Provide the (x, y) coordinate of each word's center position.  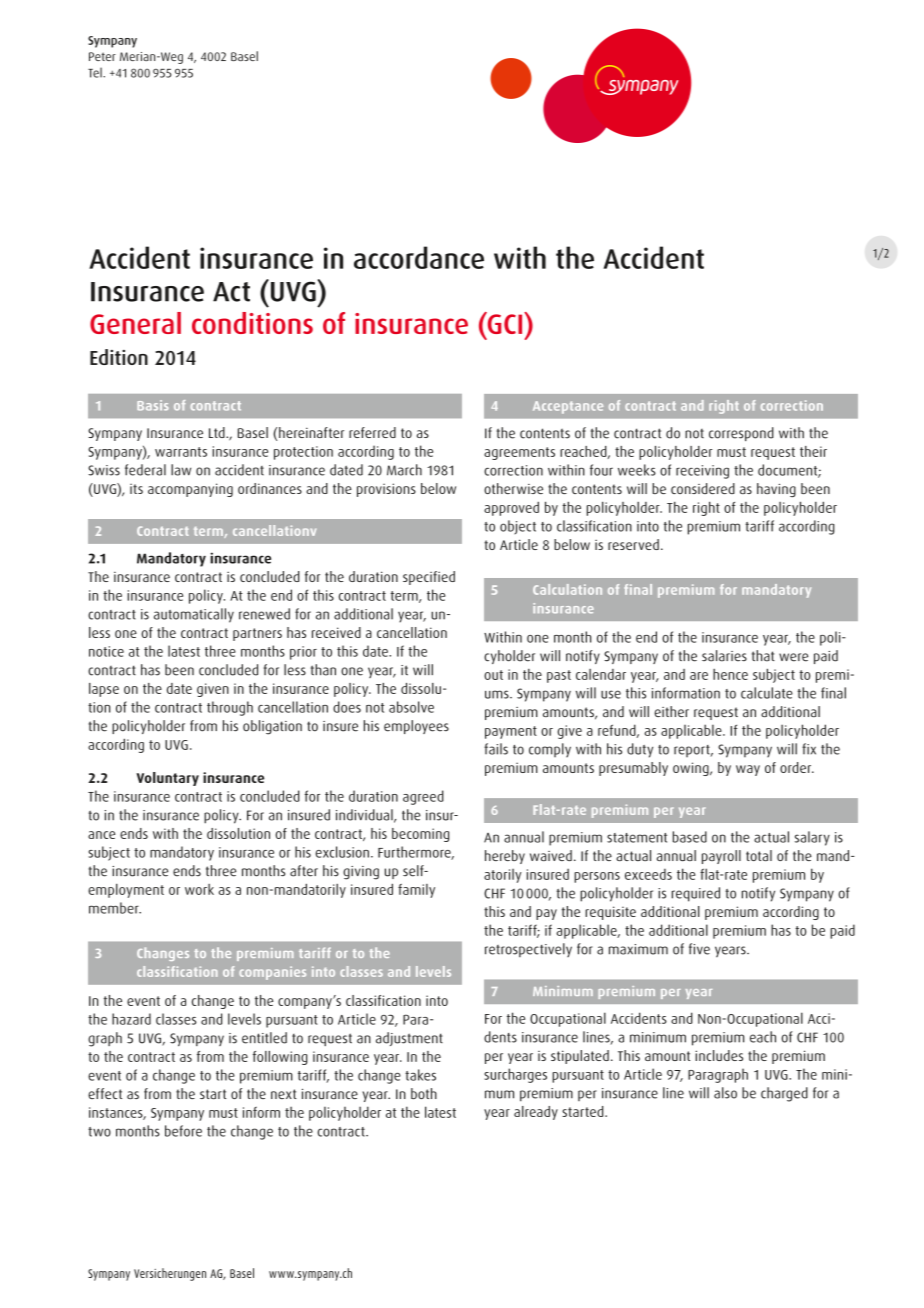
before (183, 1131)
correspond (741, 434)
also (725, 1093)
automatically (194, 615)
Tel (96, 72)
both (424, 1093)
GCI (505, 323)
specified (429, 578)
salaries (724, 656)
